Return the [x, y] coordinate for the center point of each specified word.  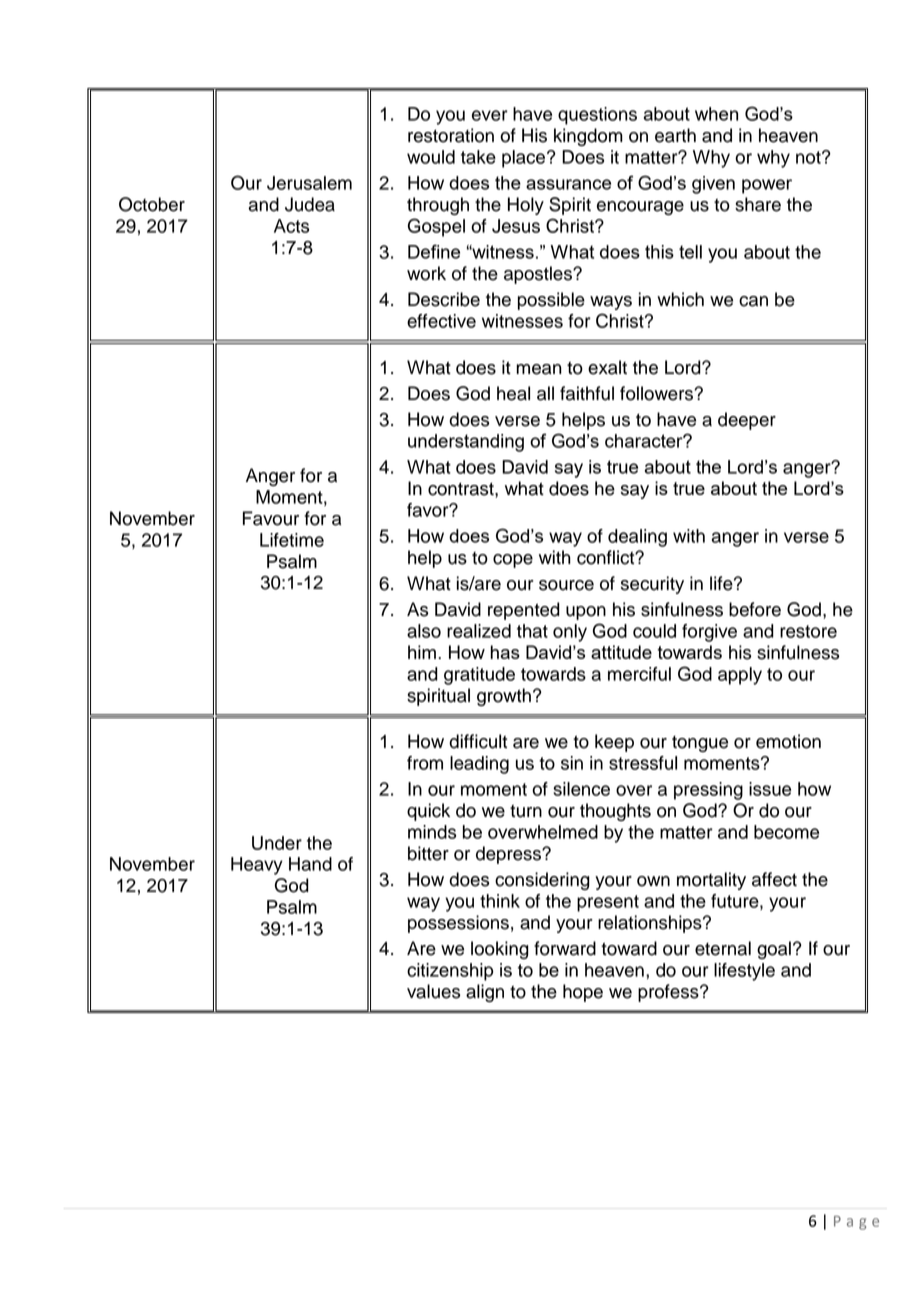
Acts [291, 226]
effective [441, 321]
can [753, 301]
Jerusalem [309, 183]
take [478, 157]
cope [513, 561]
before [755, 609]
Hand [310, 864]
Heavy [257, 866]
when [716, 114]
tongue [700, 744]
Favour [271, 518]
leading [479, 765]
